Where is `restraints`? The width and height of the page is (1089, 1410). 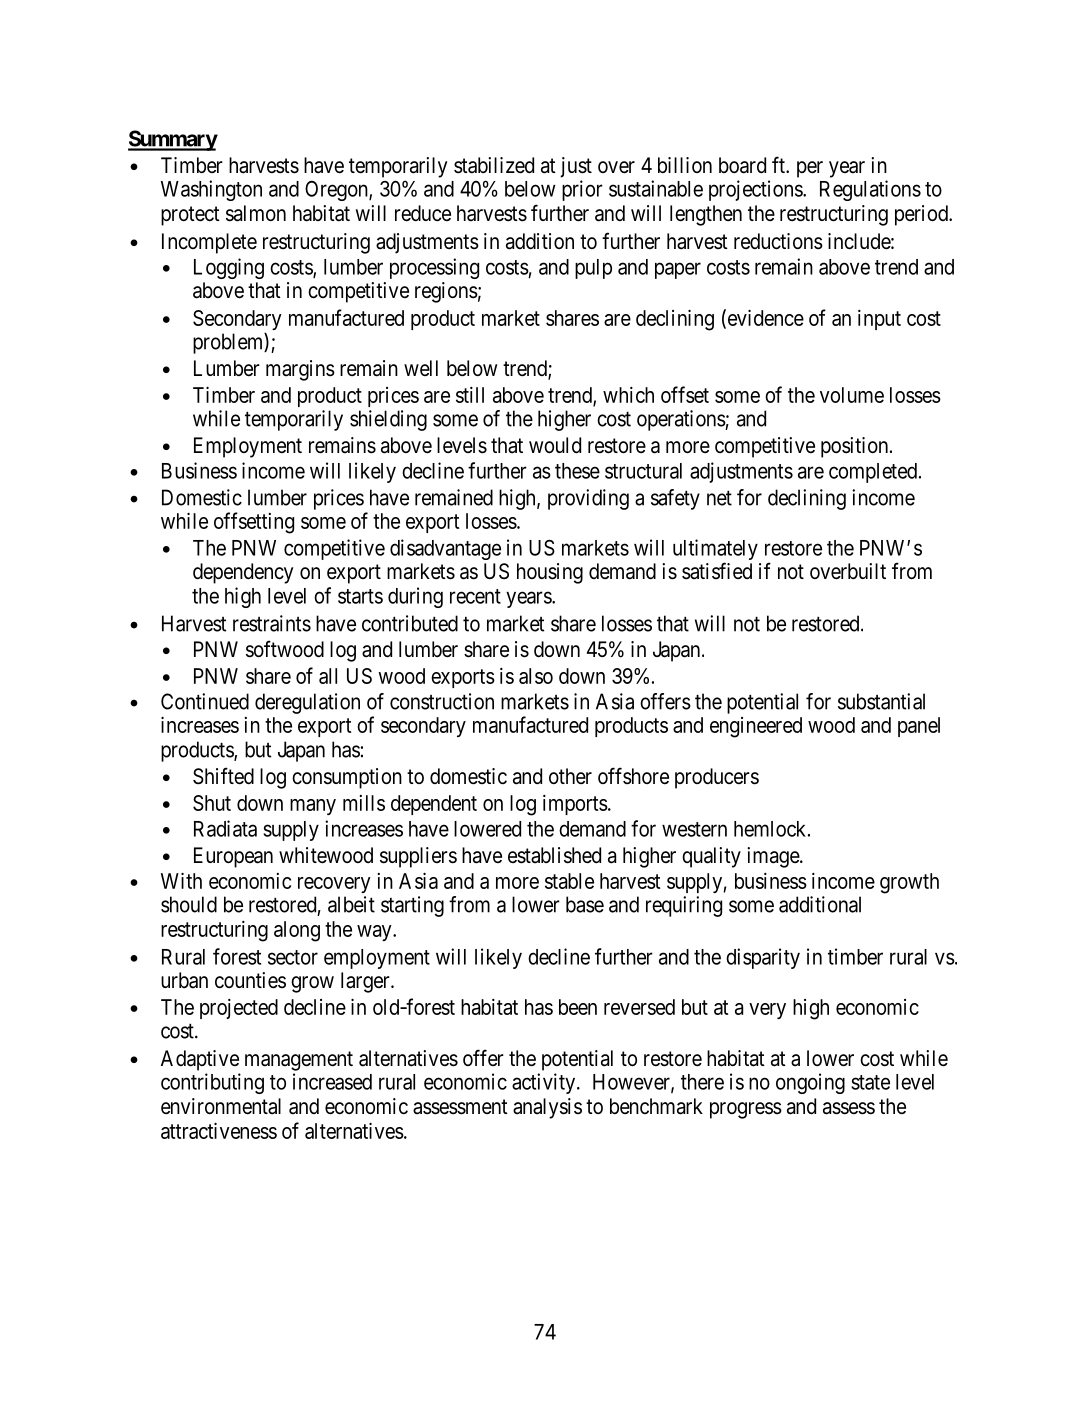 restraints is located at coordinates (272, 623).
